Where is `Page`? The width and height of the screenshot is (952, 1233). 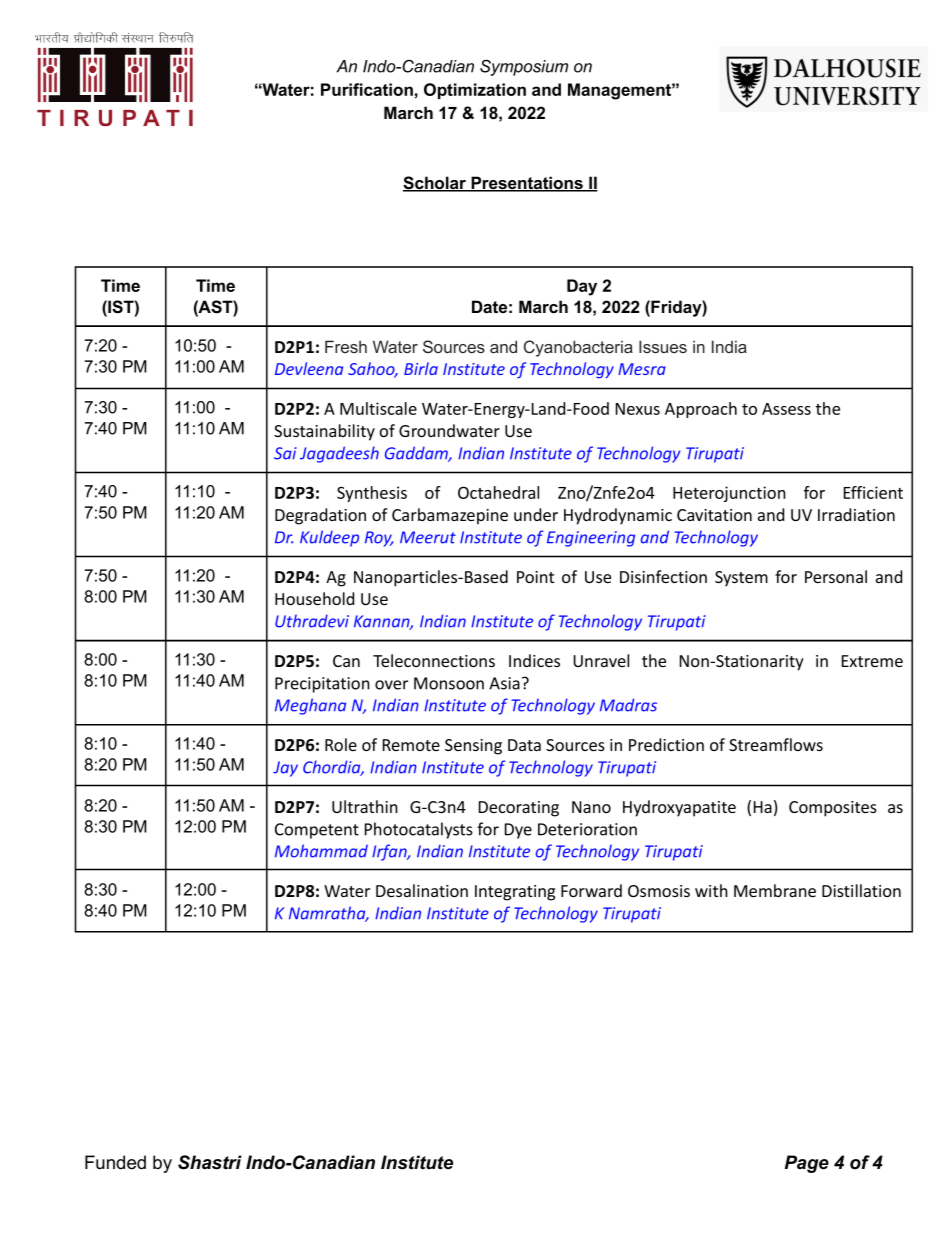 Page is located at coordinates (807, 1164).
